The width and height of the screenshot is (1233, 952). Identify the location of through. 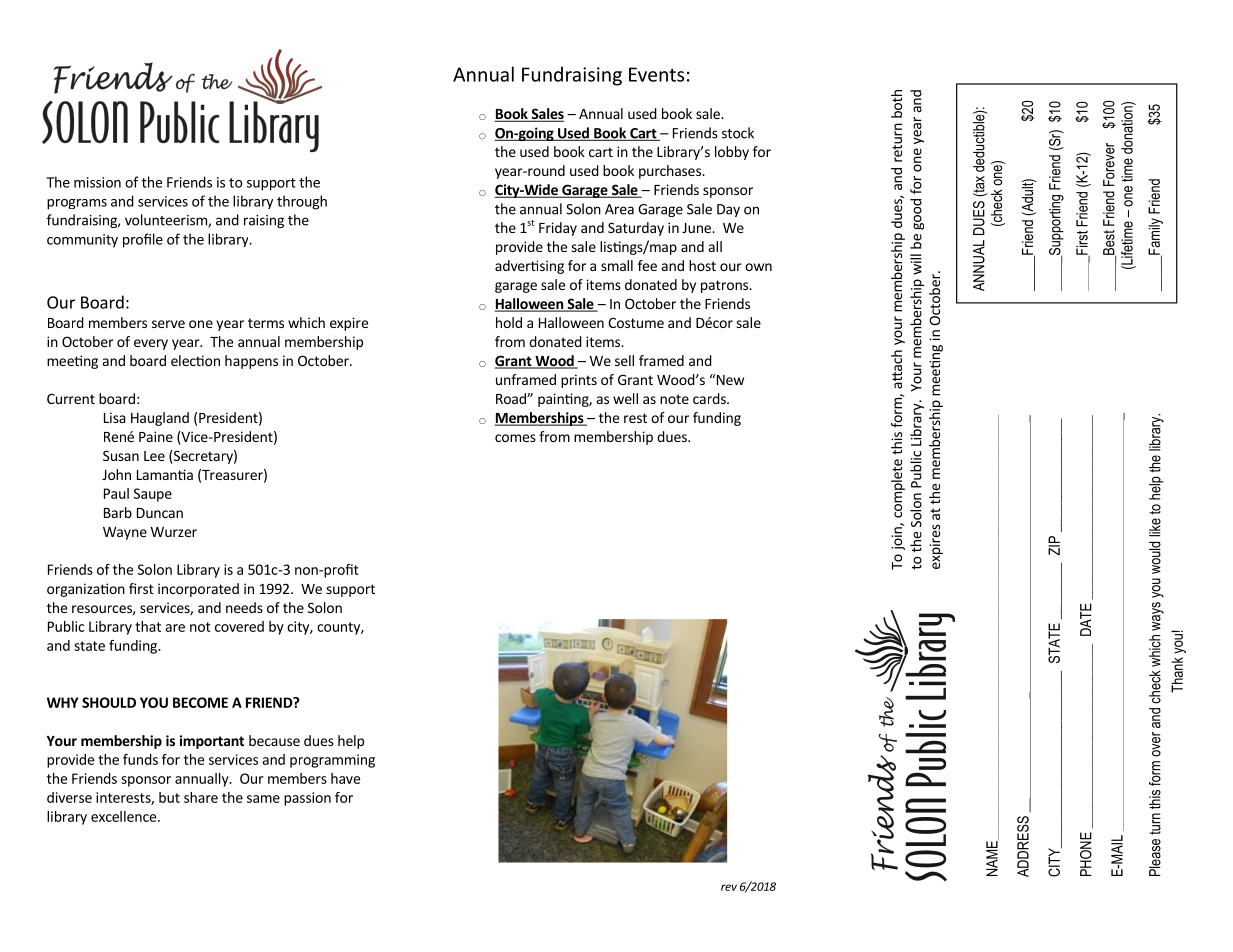
(302, 202).
